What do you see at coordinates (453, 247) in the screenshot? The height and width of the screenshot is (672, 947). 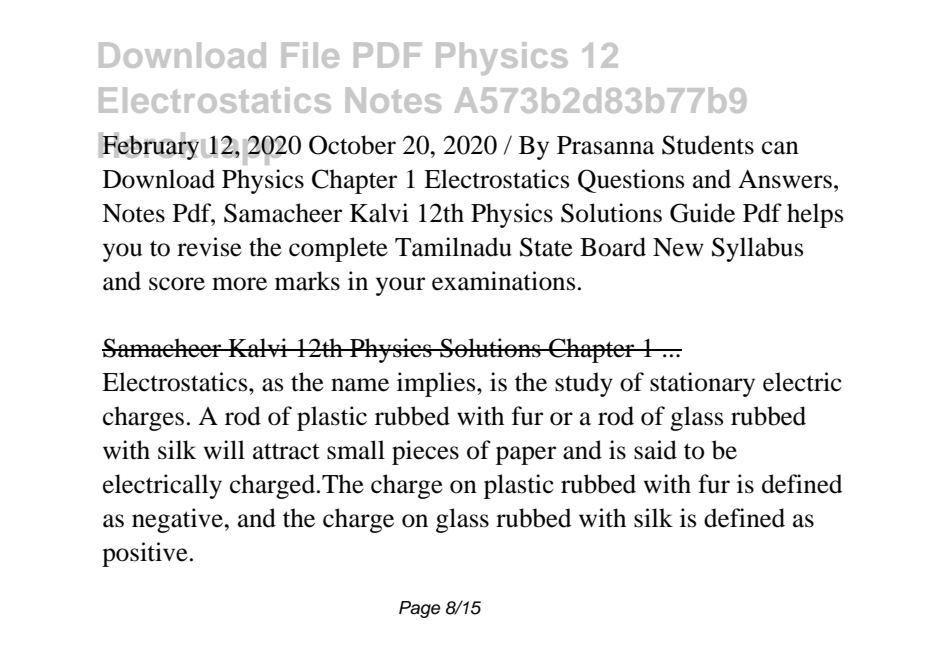 I see `Tamilnadu` at bounding box center [453, 247].
